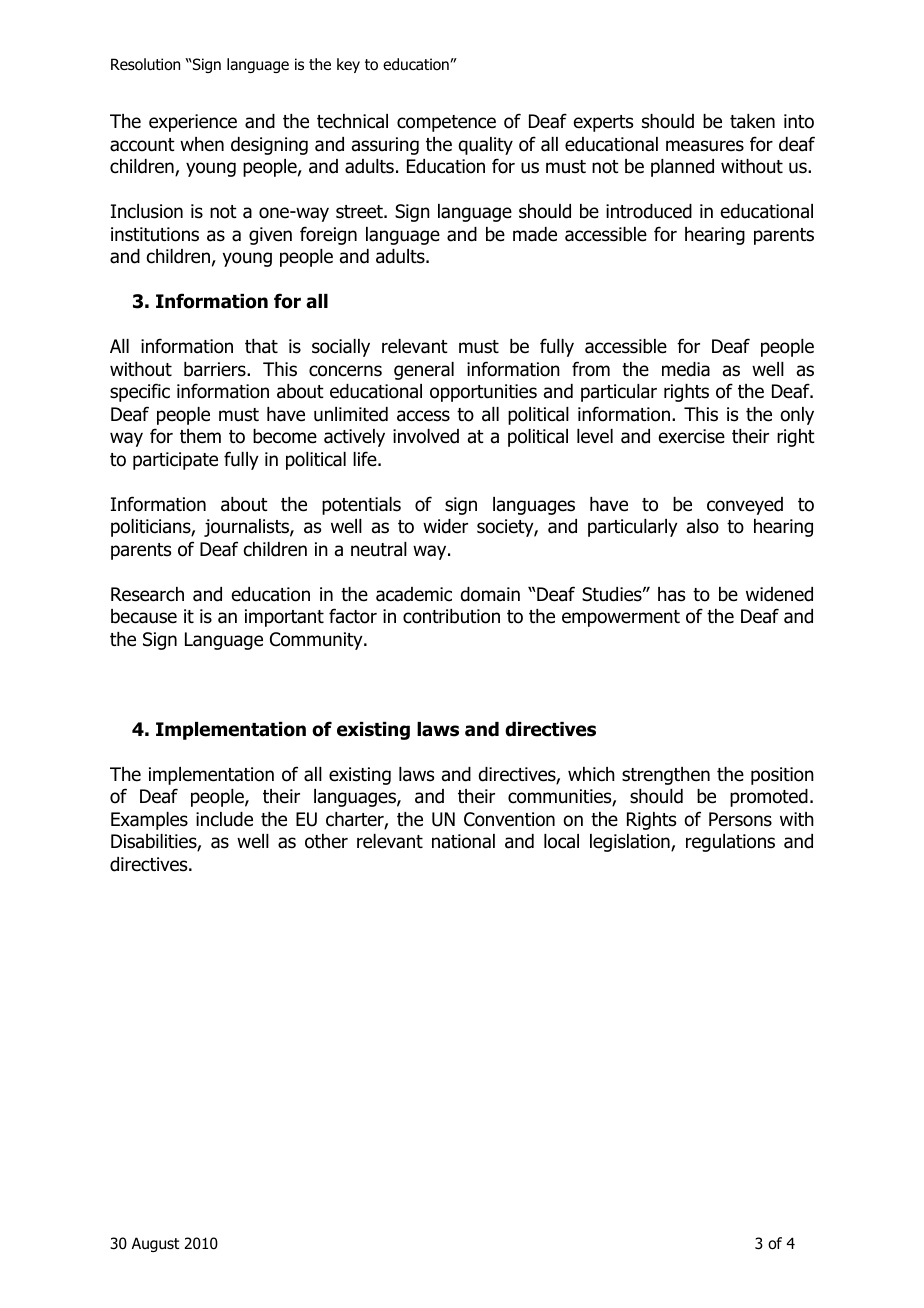  What do you see at coordinates (284, 618) in the document?
I see `important` at bounding box center [284, 618].
